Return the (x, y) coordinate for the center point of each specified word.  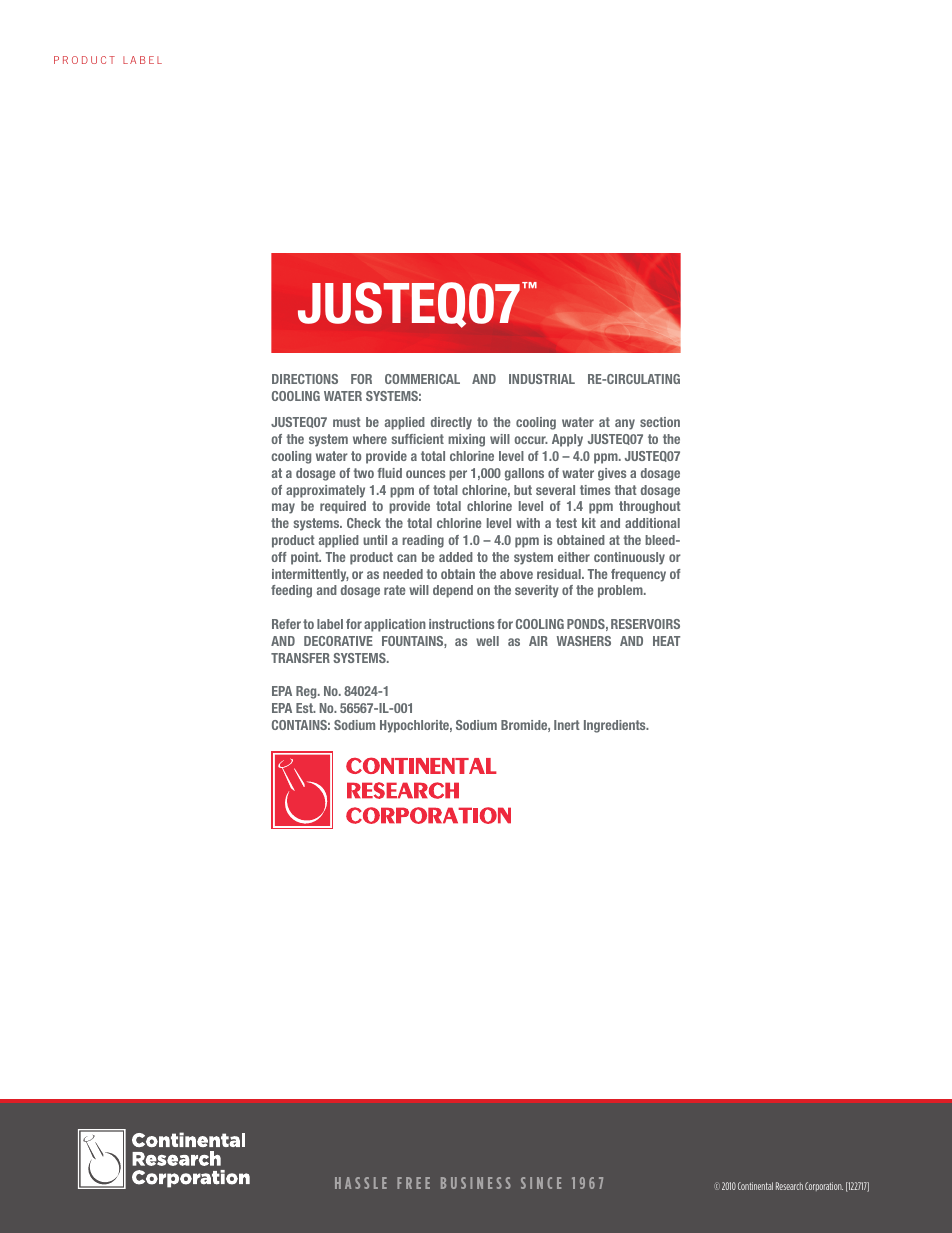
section (660, 422)
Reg (307, 692)
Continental (755, 1186)
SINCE (541, 1183)
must (347, 422)
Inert (567, 725)
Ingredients (616, 726)
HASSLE (361, 1183)
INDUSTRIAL (542, 379)
